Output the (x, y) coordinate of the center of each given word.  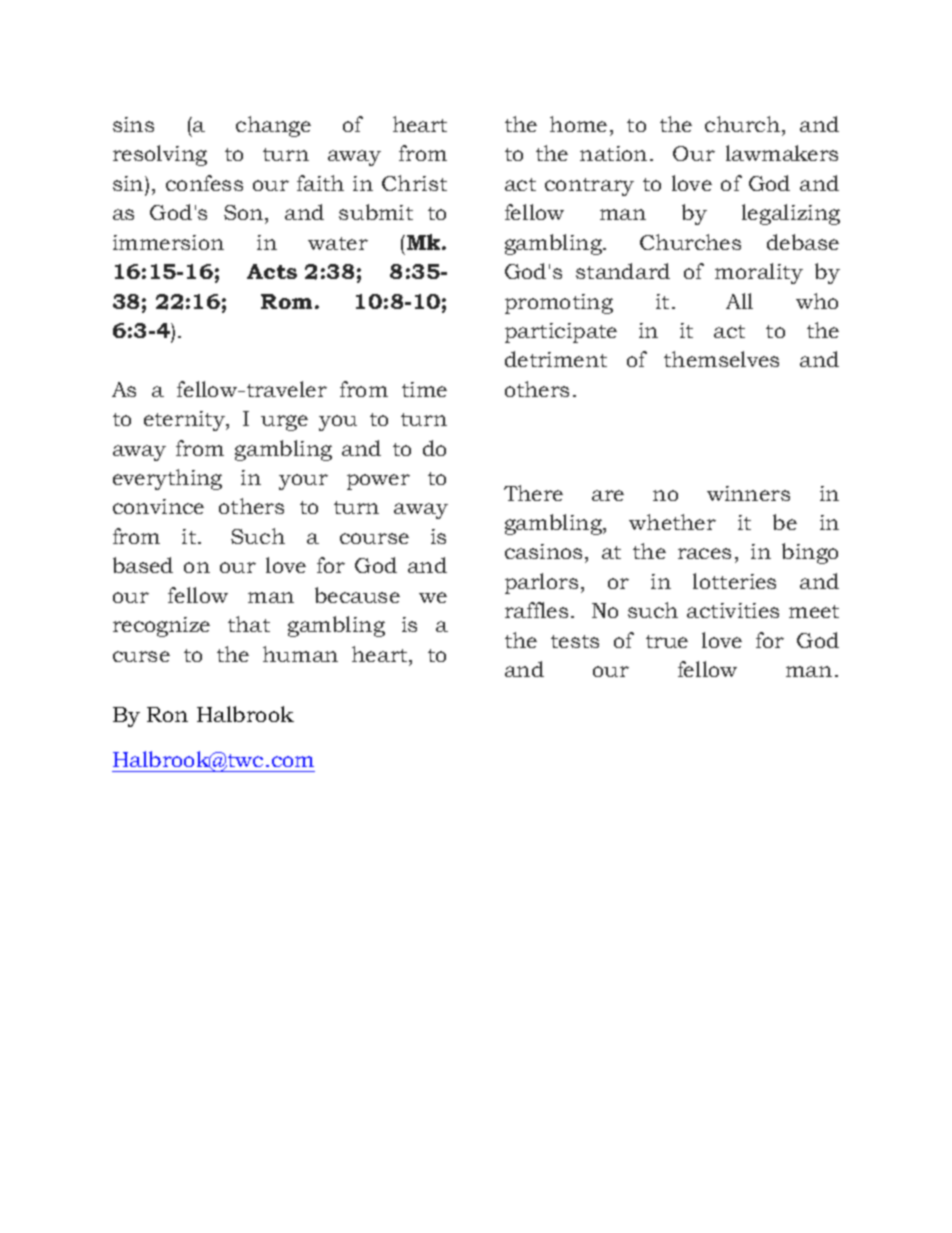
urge (284, 423)
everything (167, 479)
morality (759, 273)
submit (376, 212)
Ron (167, 714)
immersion (168, 242)
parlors (541, 583)
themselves (721, 359)
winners (748, 493)
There (533, 493)
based (143, 565)
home (578, 124)
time (424, 389)
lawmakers (782, 153)
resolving (160, 155)
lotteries (734, 581)
